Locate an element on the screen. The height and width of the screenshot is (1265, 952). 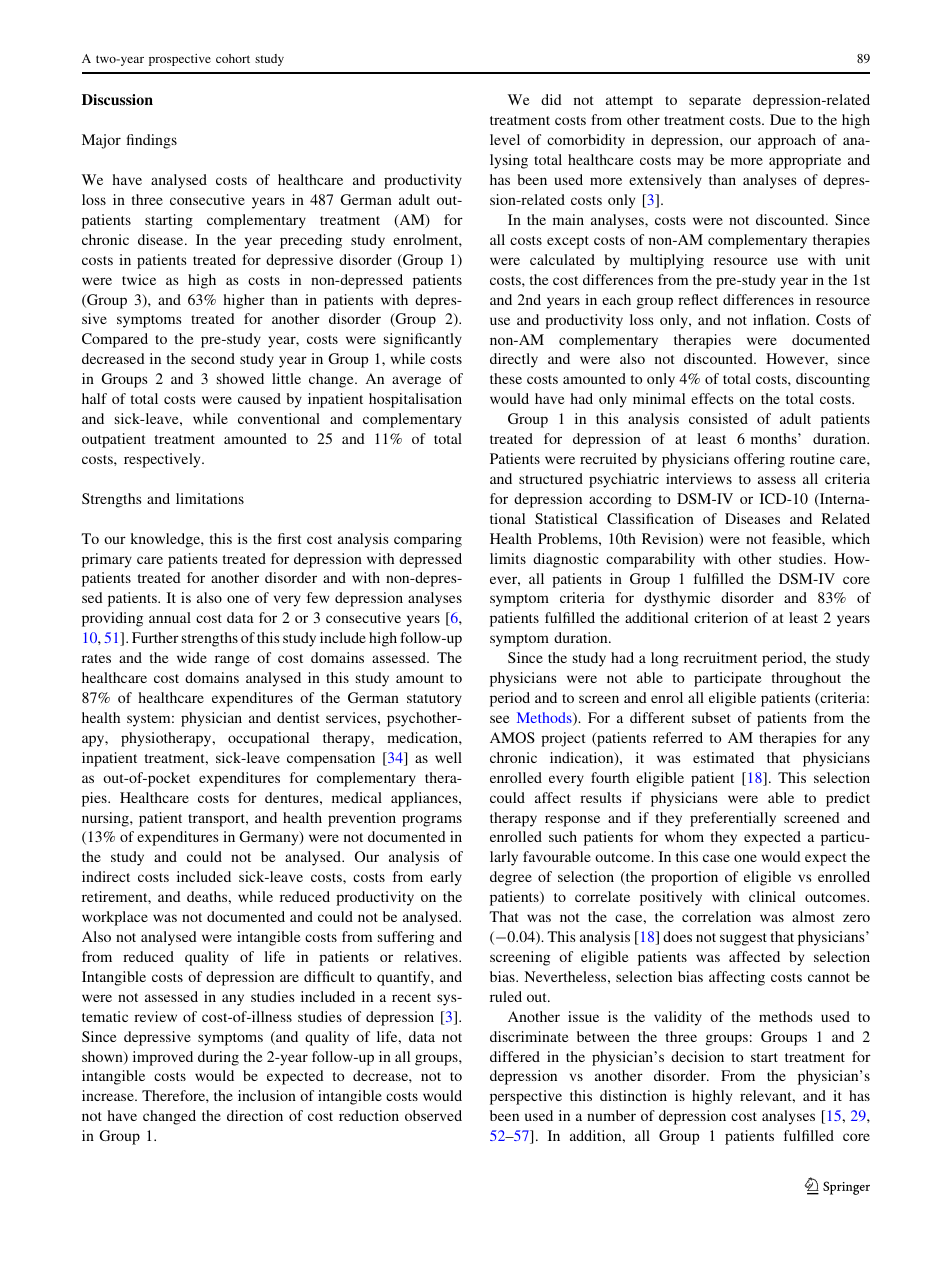
Due is located at coordinates (783, 119).
